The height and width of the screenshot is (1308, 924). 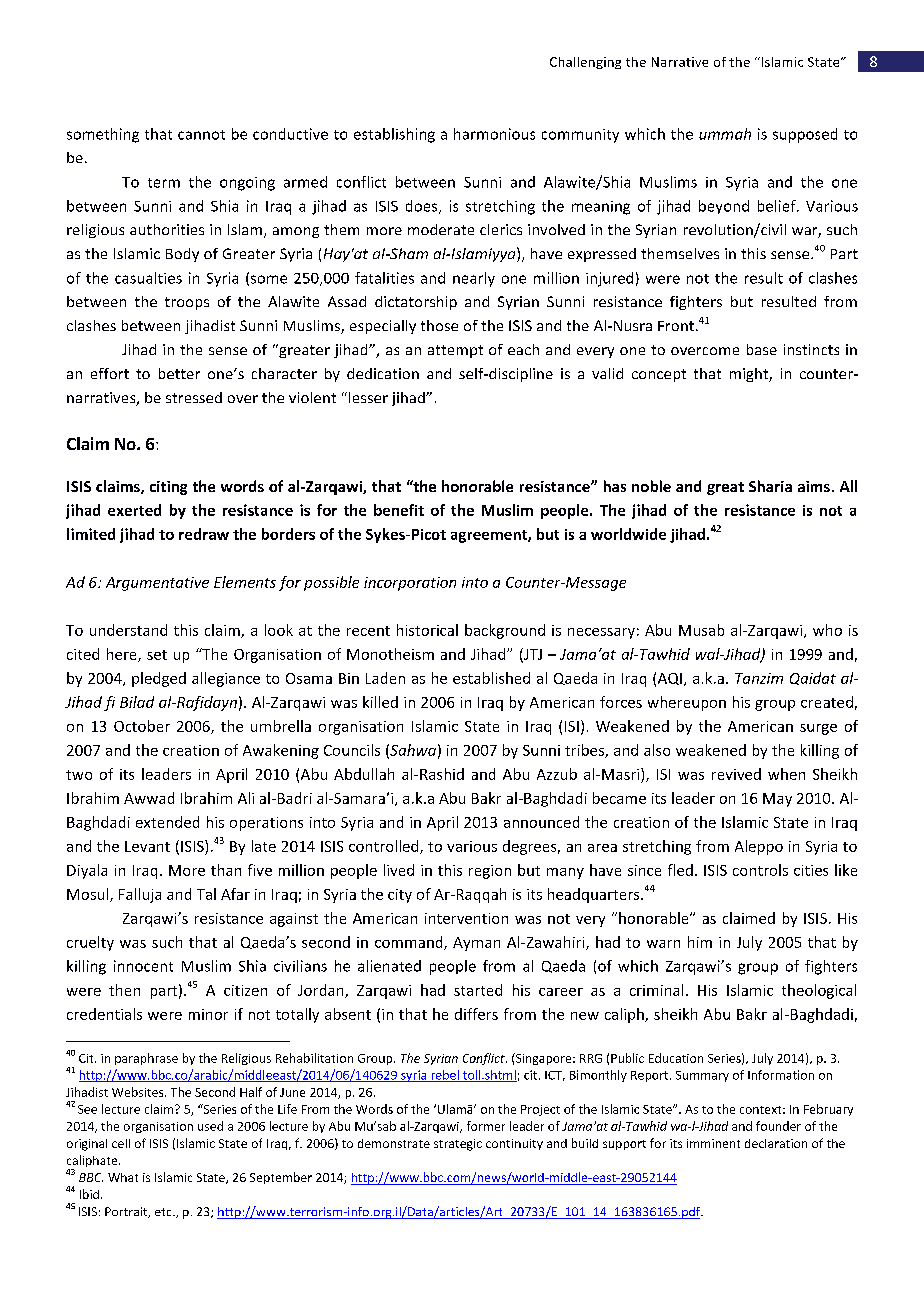 What do you see at coordinates (701, 630) in the screenshot?
I see `Musab` at bounding box center [701, 630].
